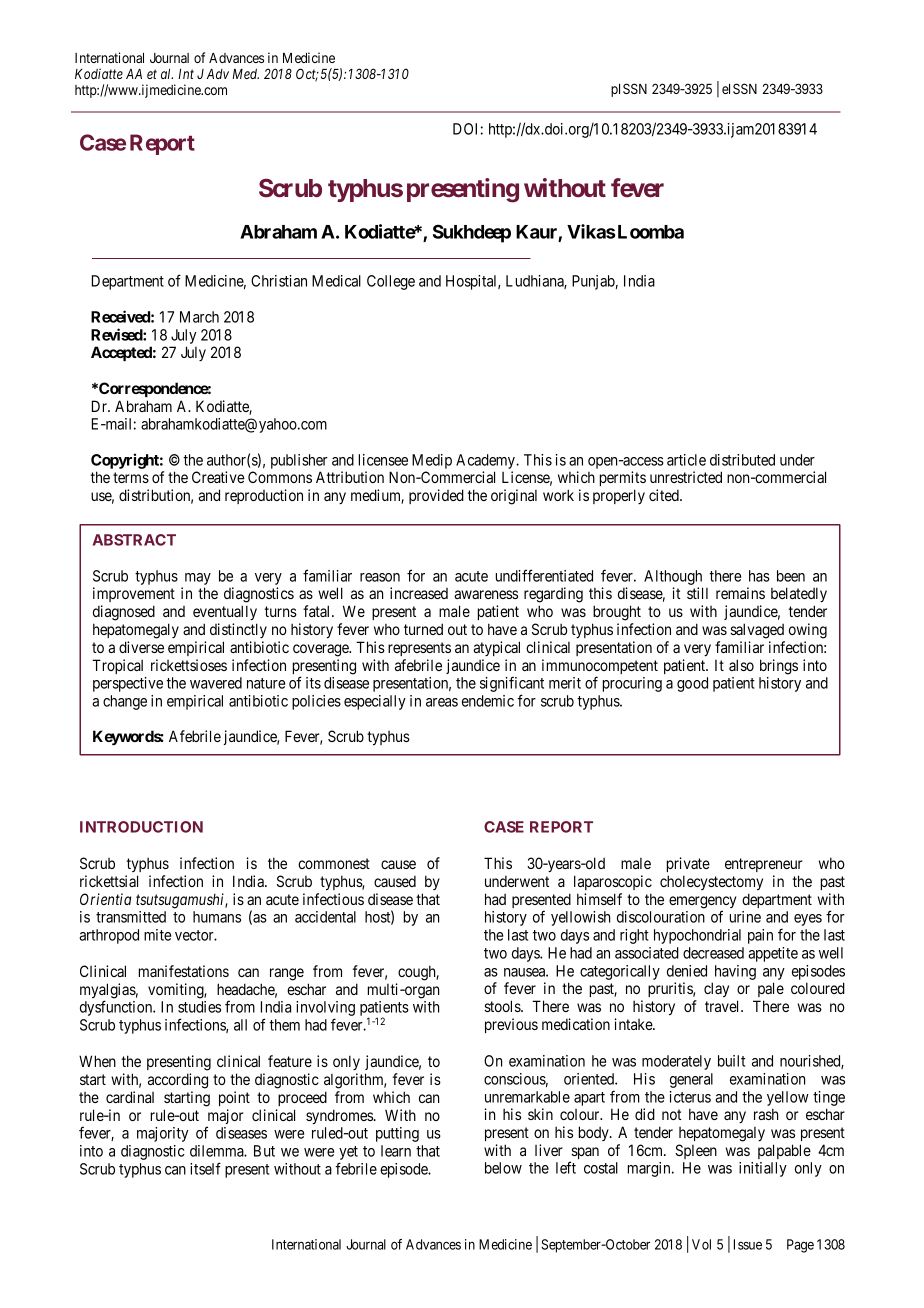  Describe the element at coordinates (748, 1244) in the image. I see `Issue` at that location.
